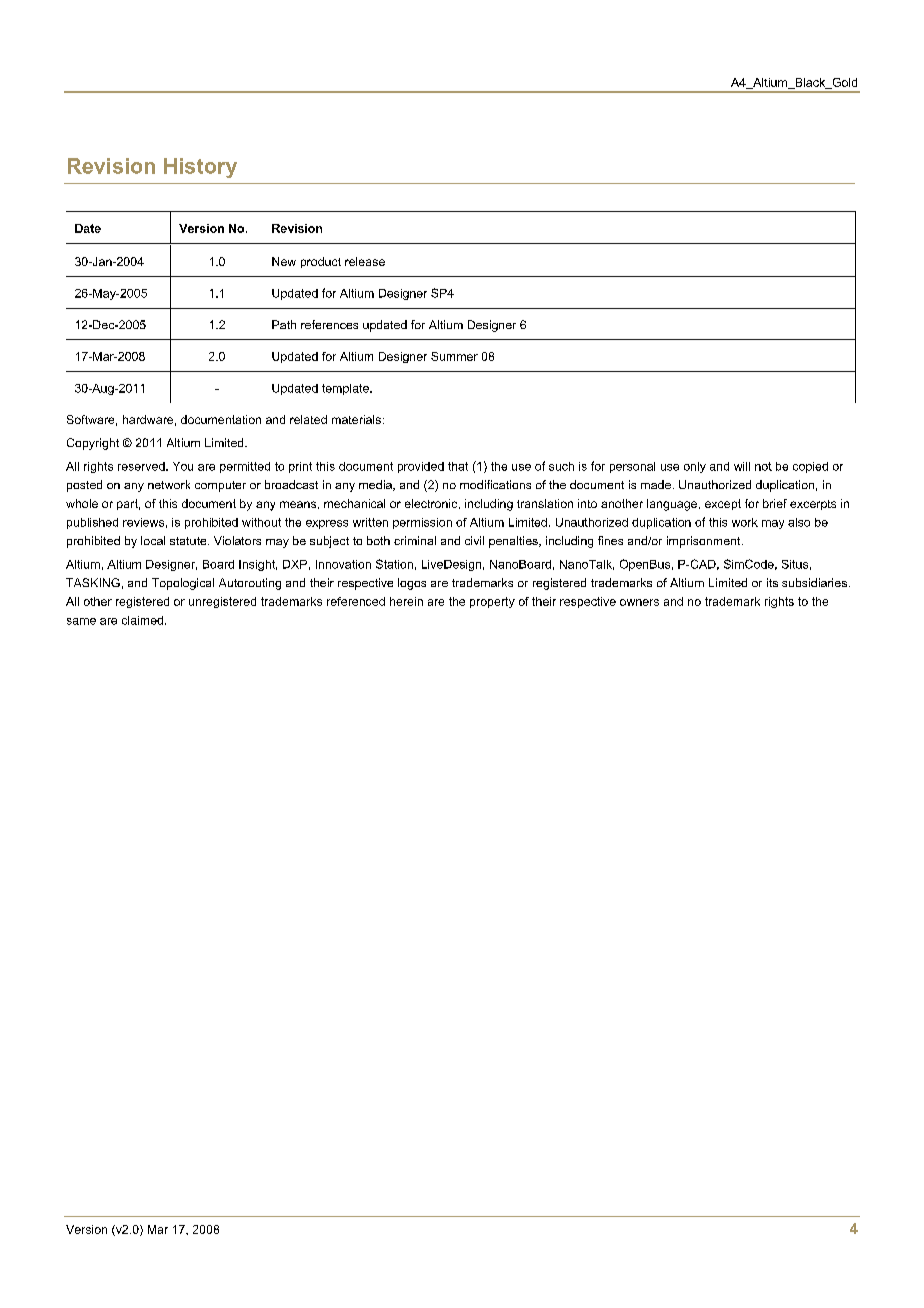  What do you see at coordinates (308, 419) in the screenshot?
I see `related` at bounding box center [308, 419].
